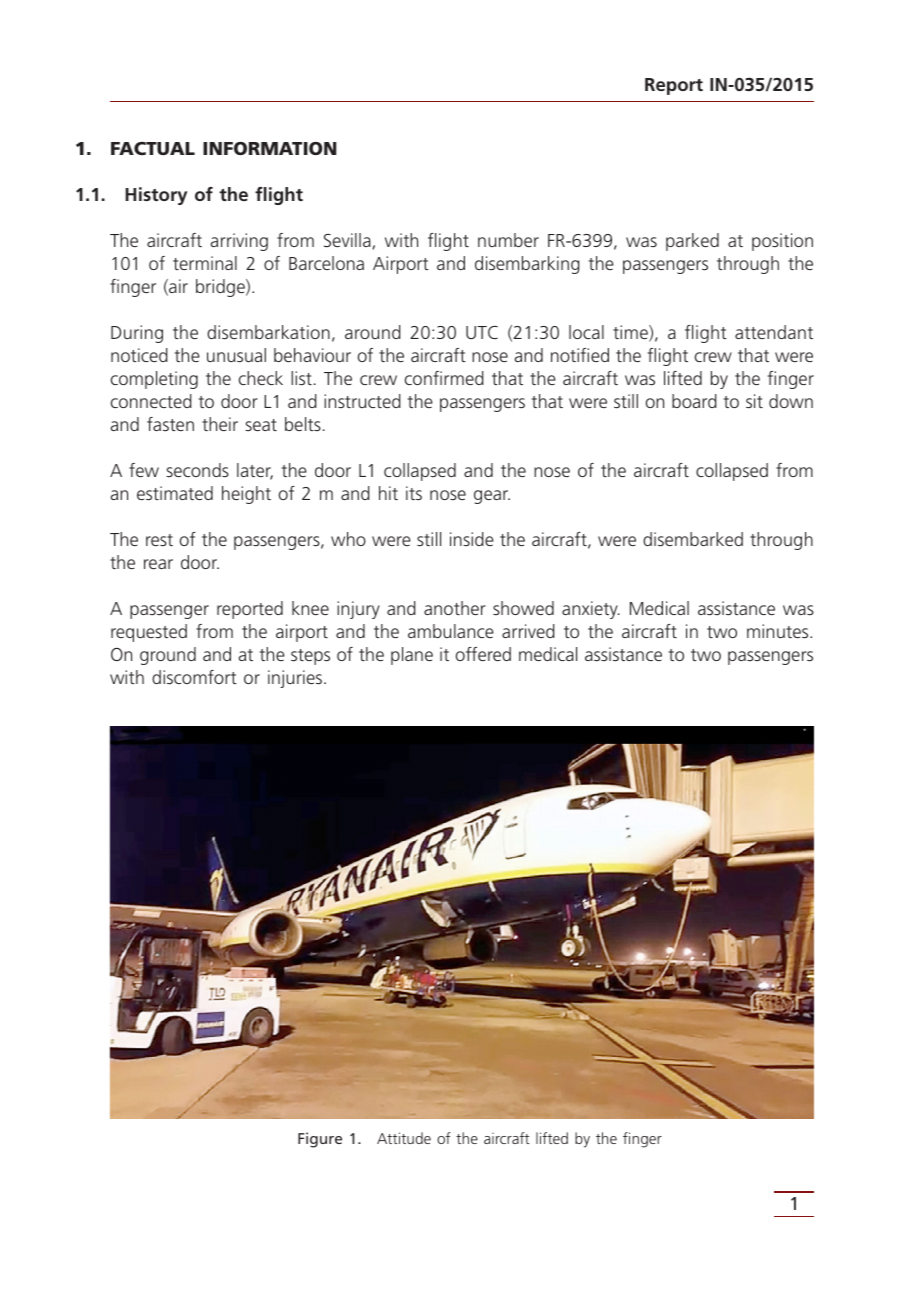 The width and height of the screenshot is (924, 1308). I want to click on Figure, so click(320, 1140).
